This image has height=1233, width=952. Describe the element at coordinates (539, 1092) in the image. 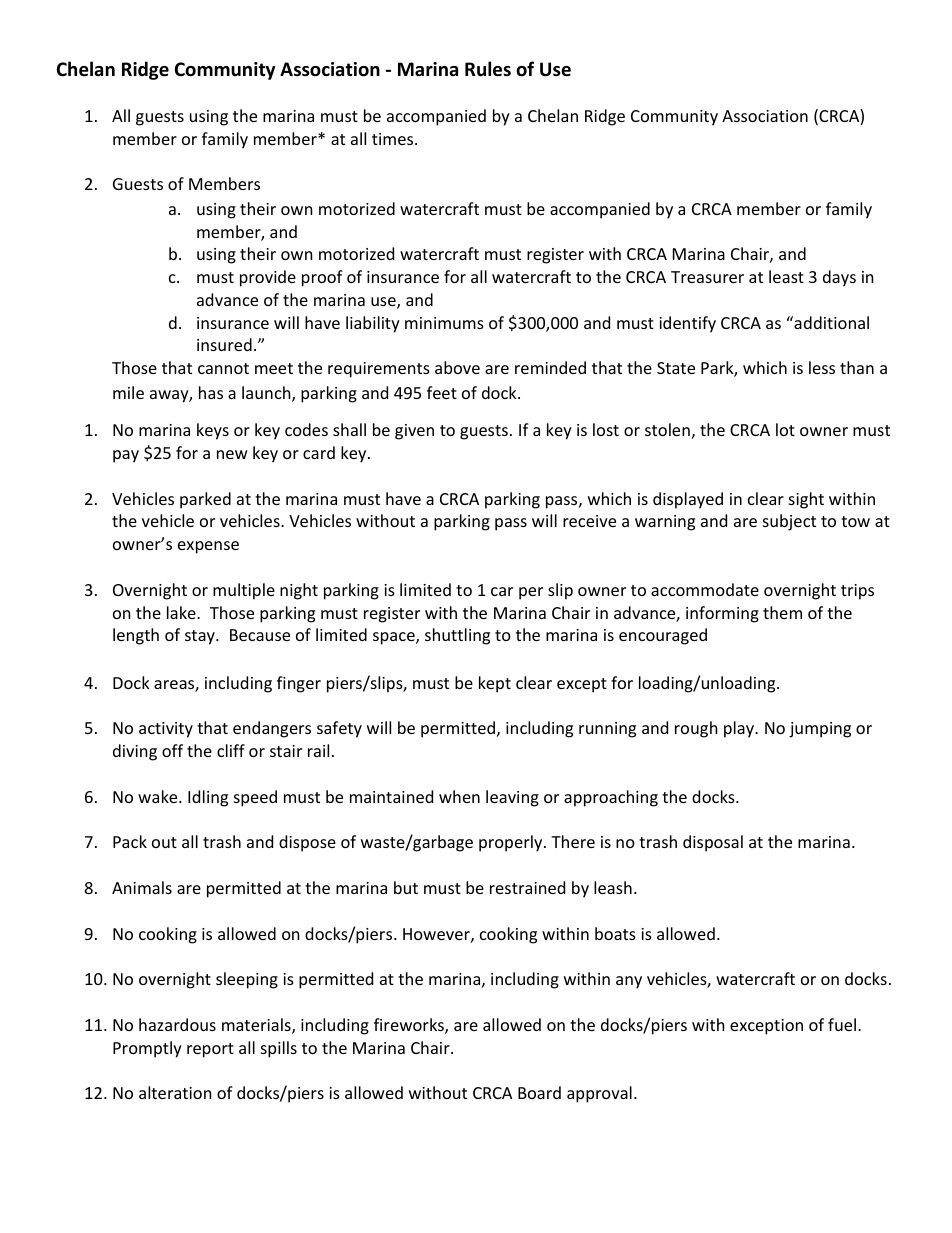

I see `Board` at that location.
